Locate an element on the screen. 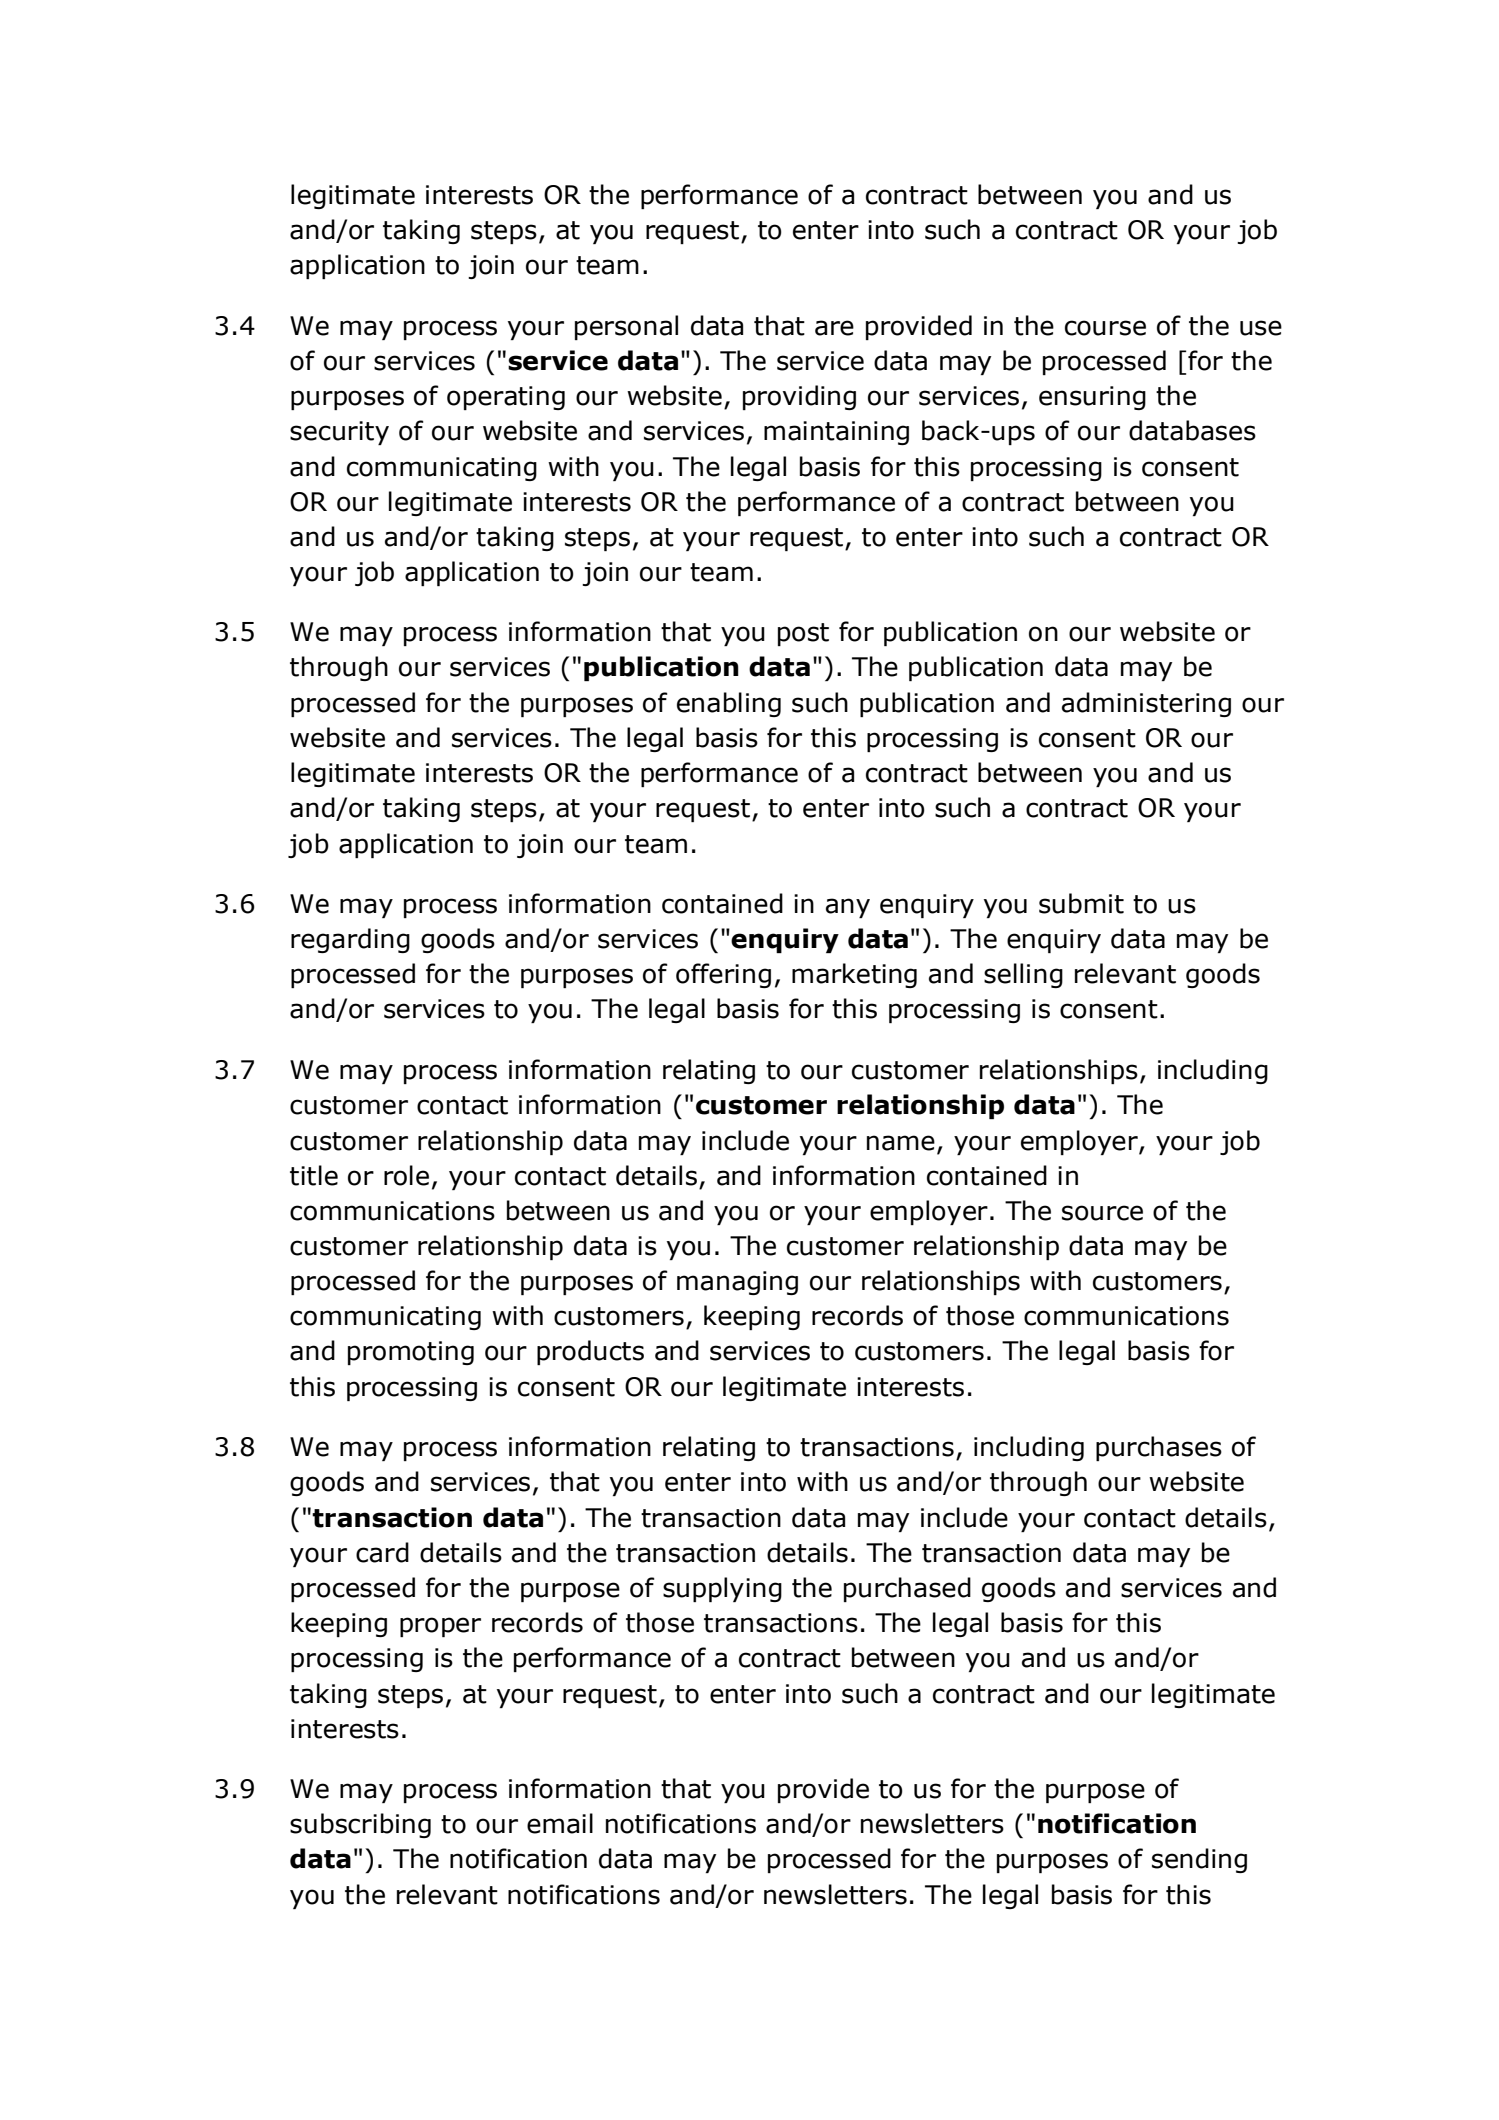  email is located at coordinates (560, 1823).
